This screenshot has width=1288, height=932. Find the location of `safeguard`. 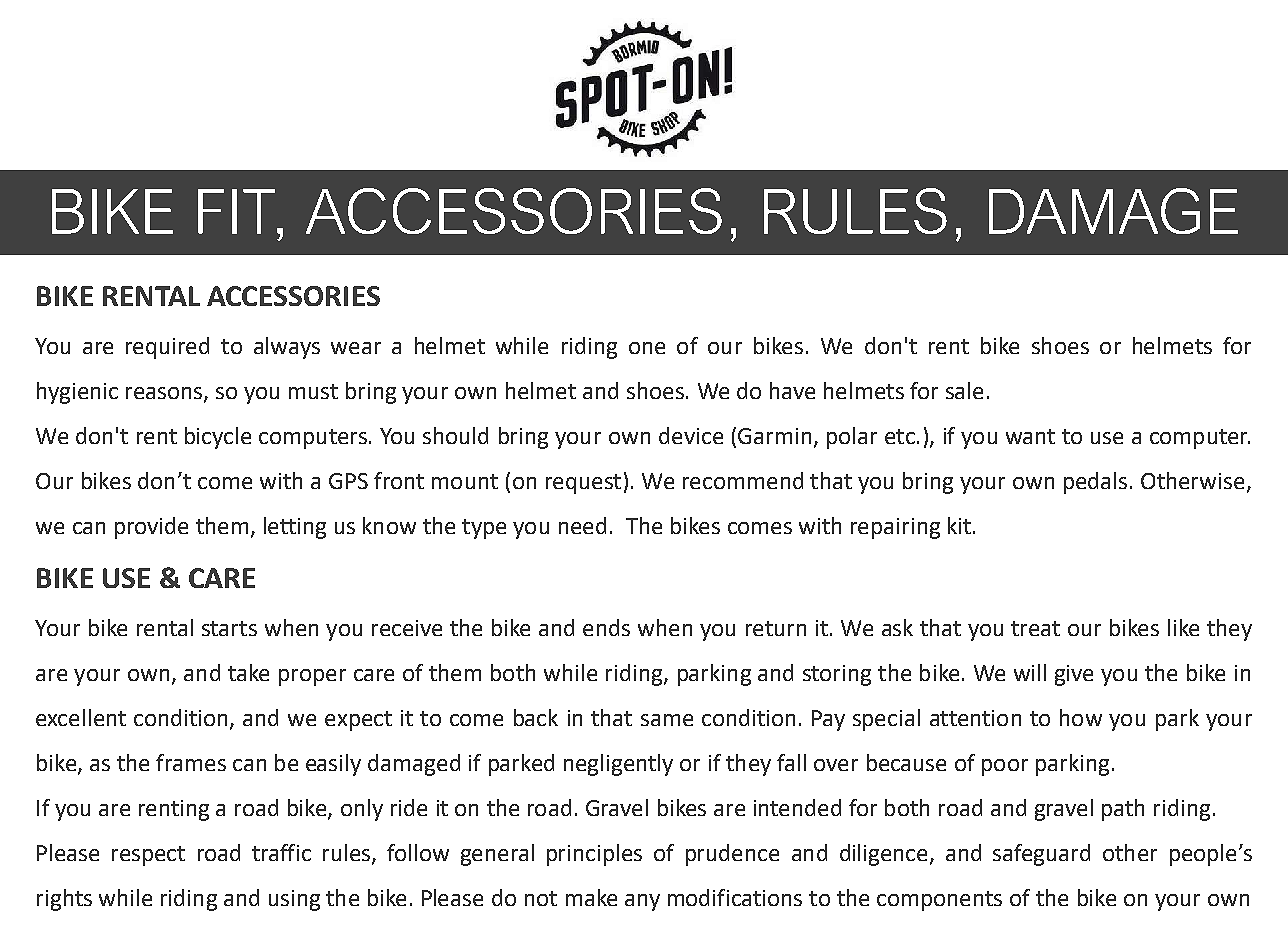

safeguard is located at coordinates (1041, 855).
